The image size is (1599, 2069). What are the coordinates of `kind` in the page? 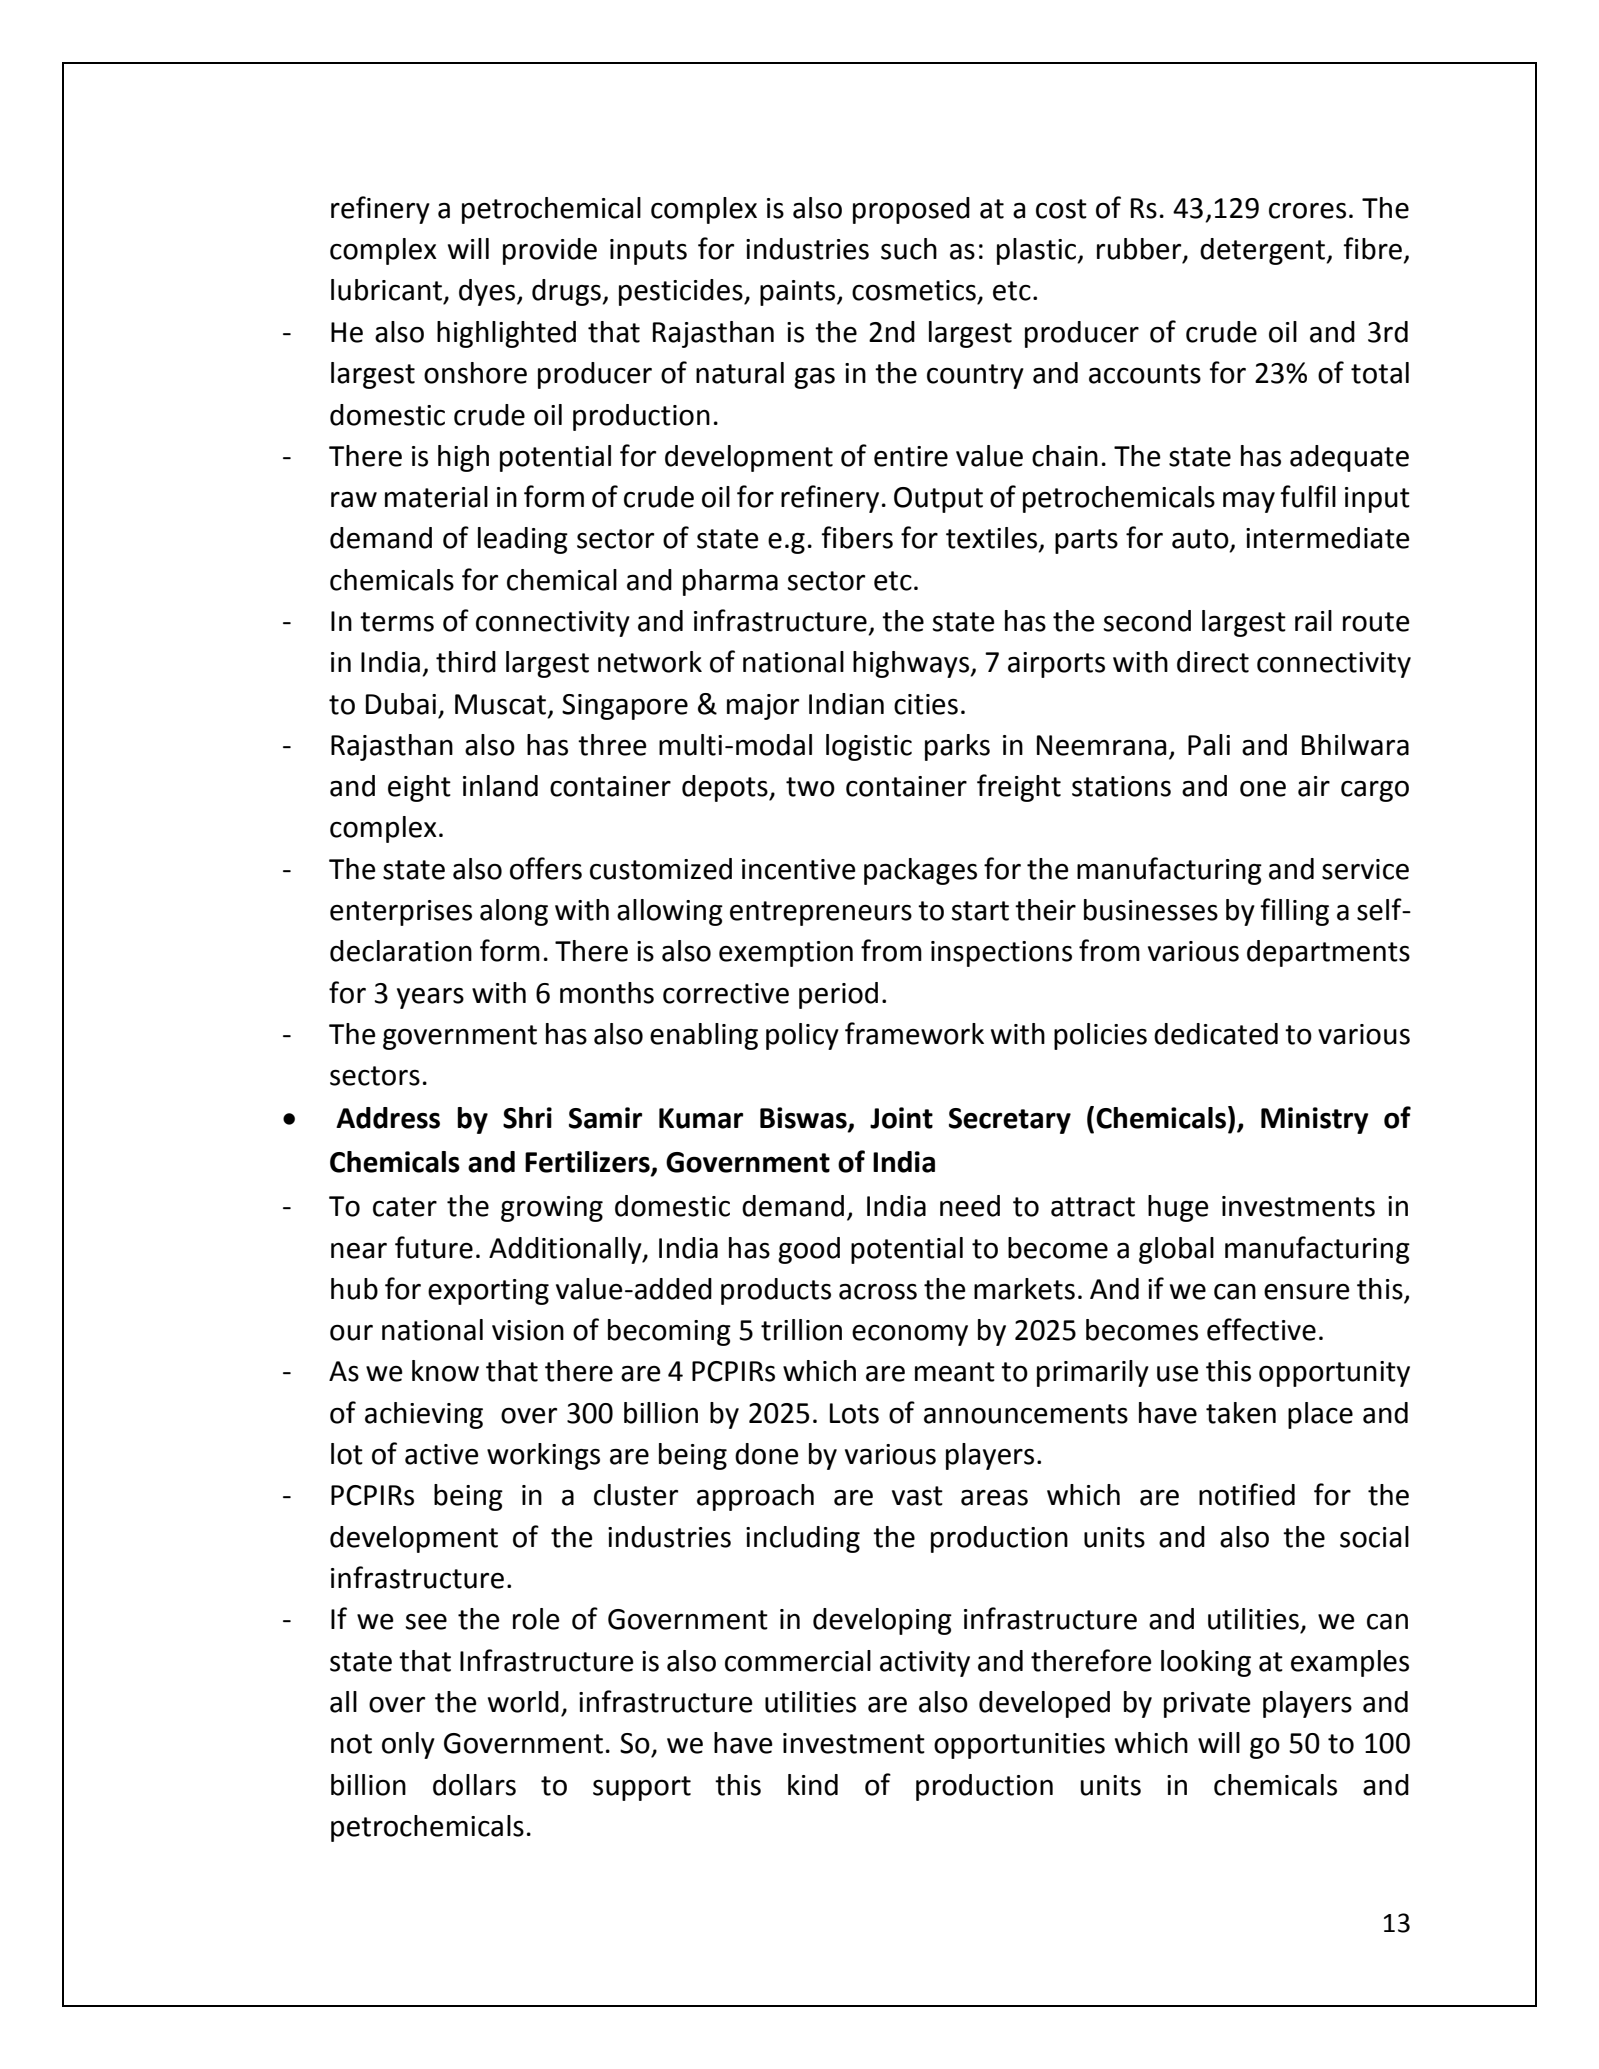 It's located at (813, 1785).
